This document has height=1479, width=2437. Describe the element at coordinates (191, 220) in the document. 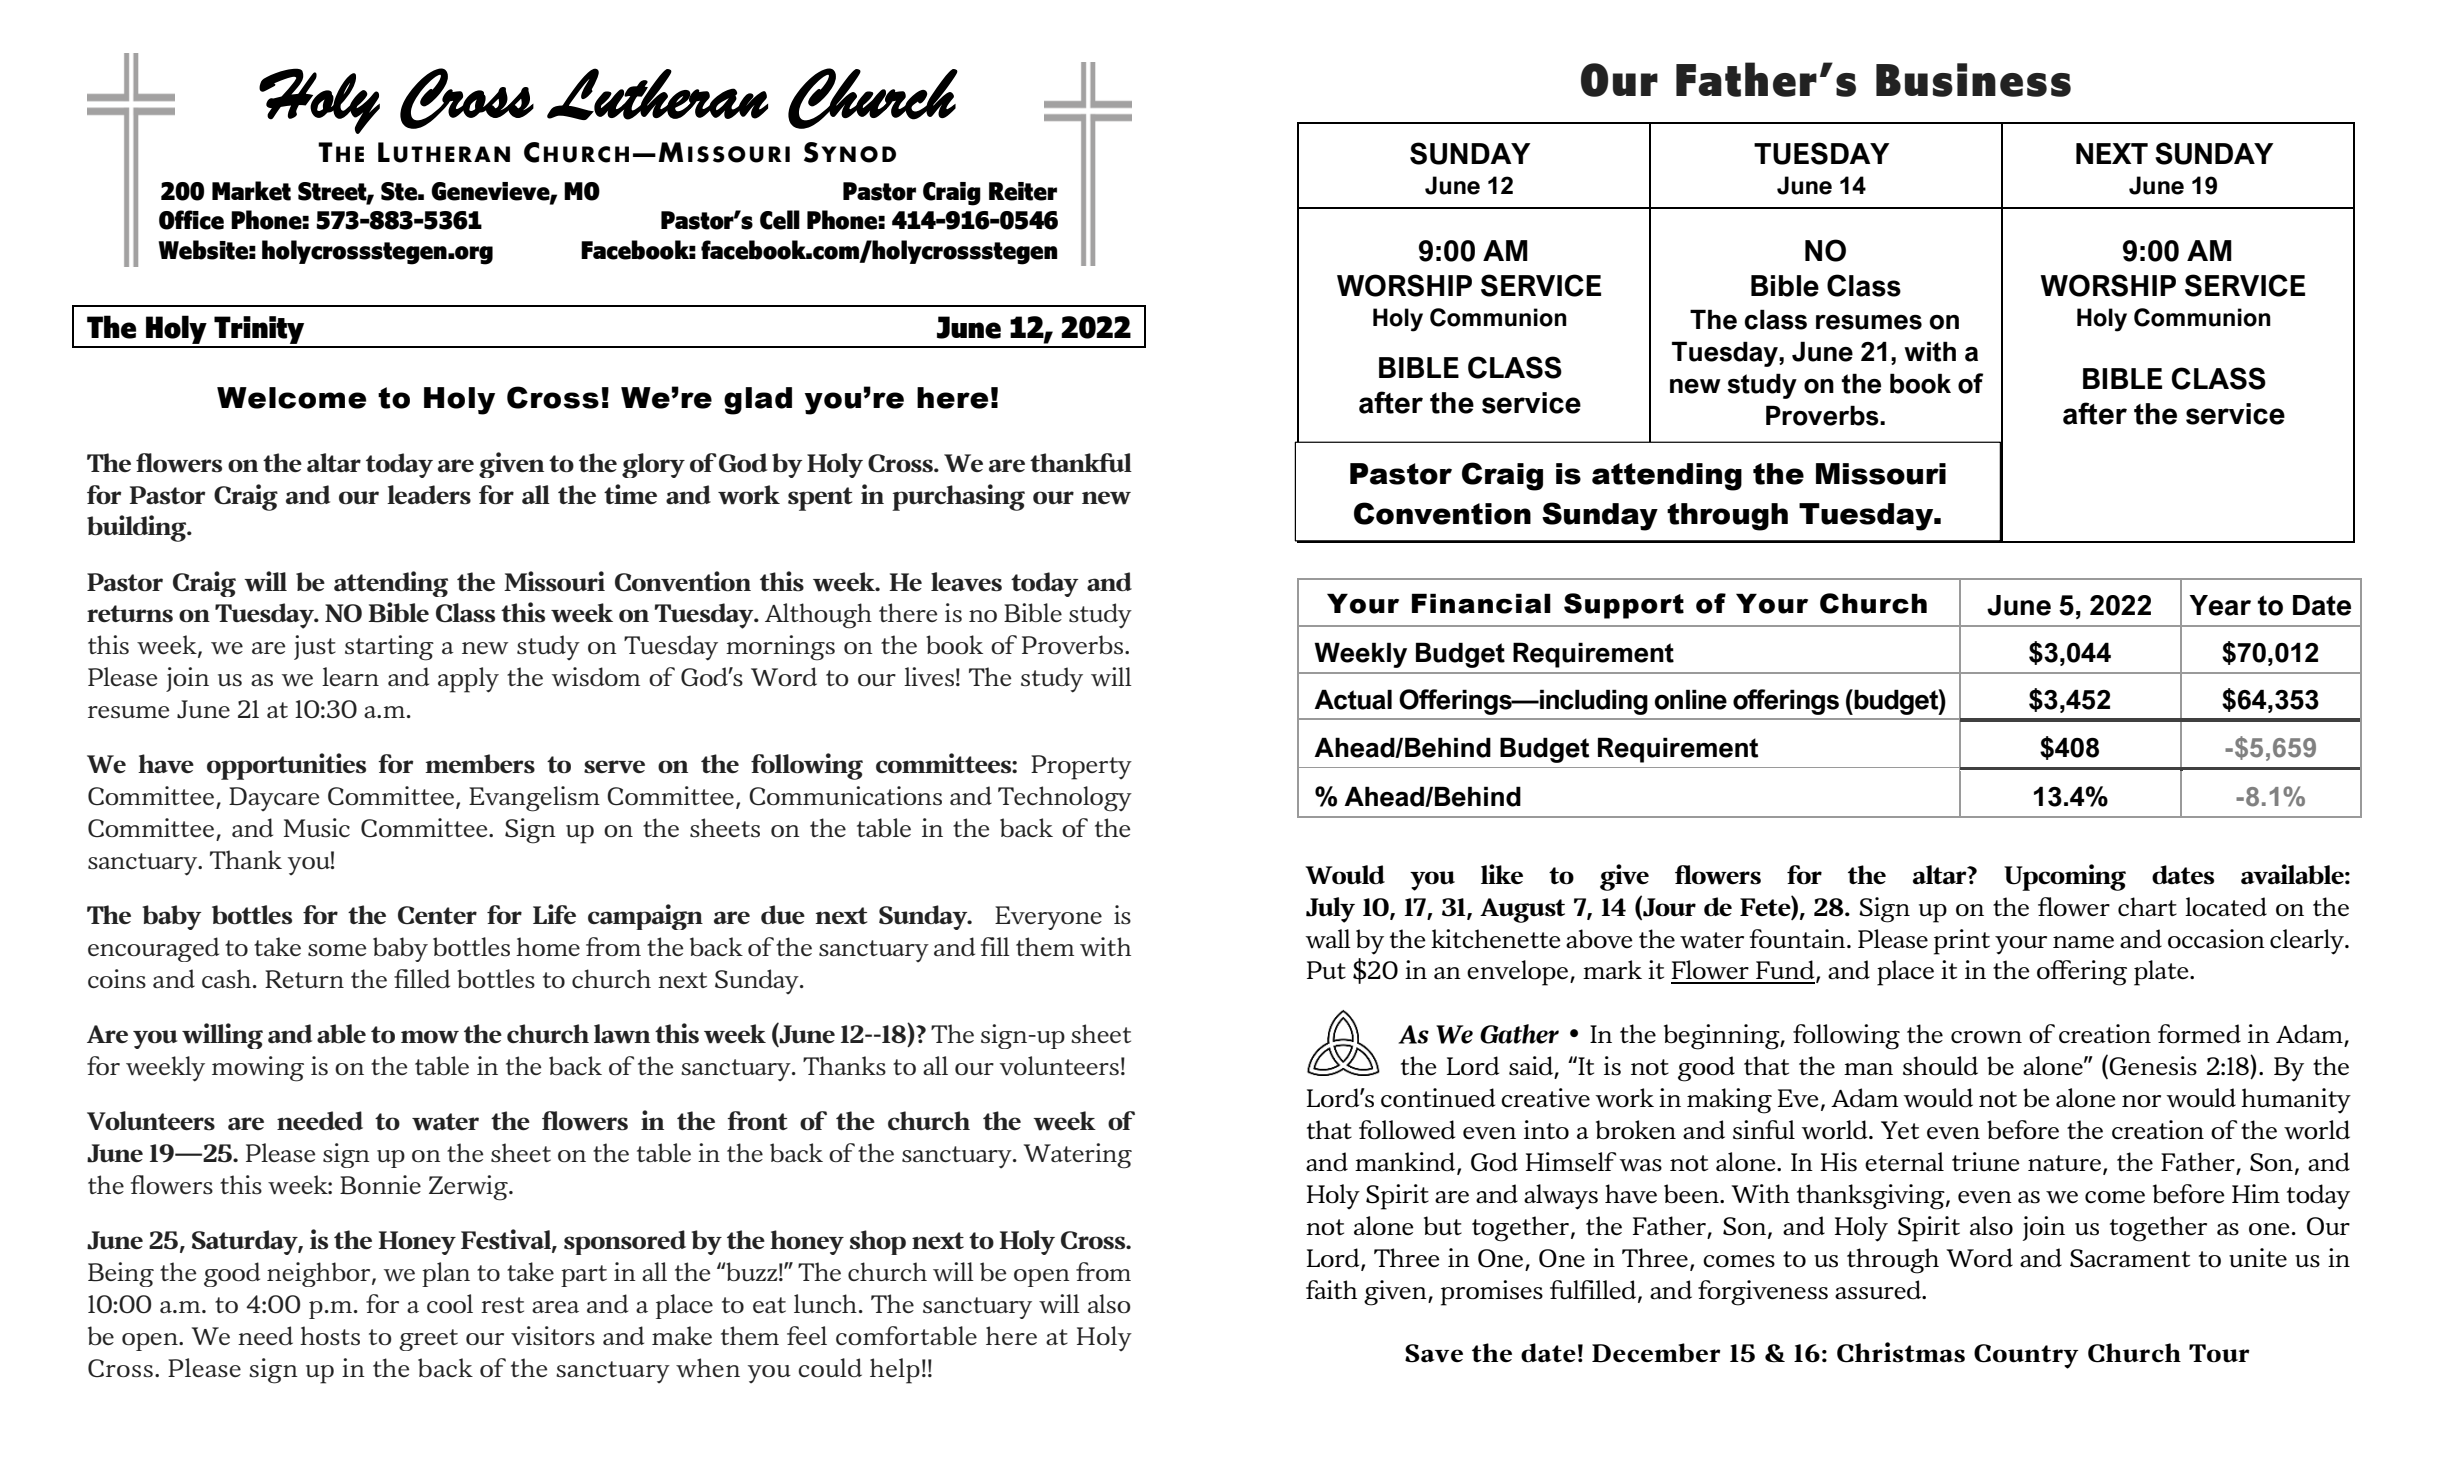

I see `Office` at that location.
